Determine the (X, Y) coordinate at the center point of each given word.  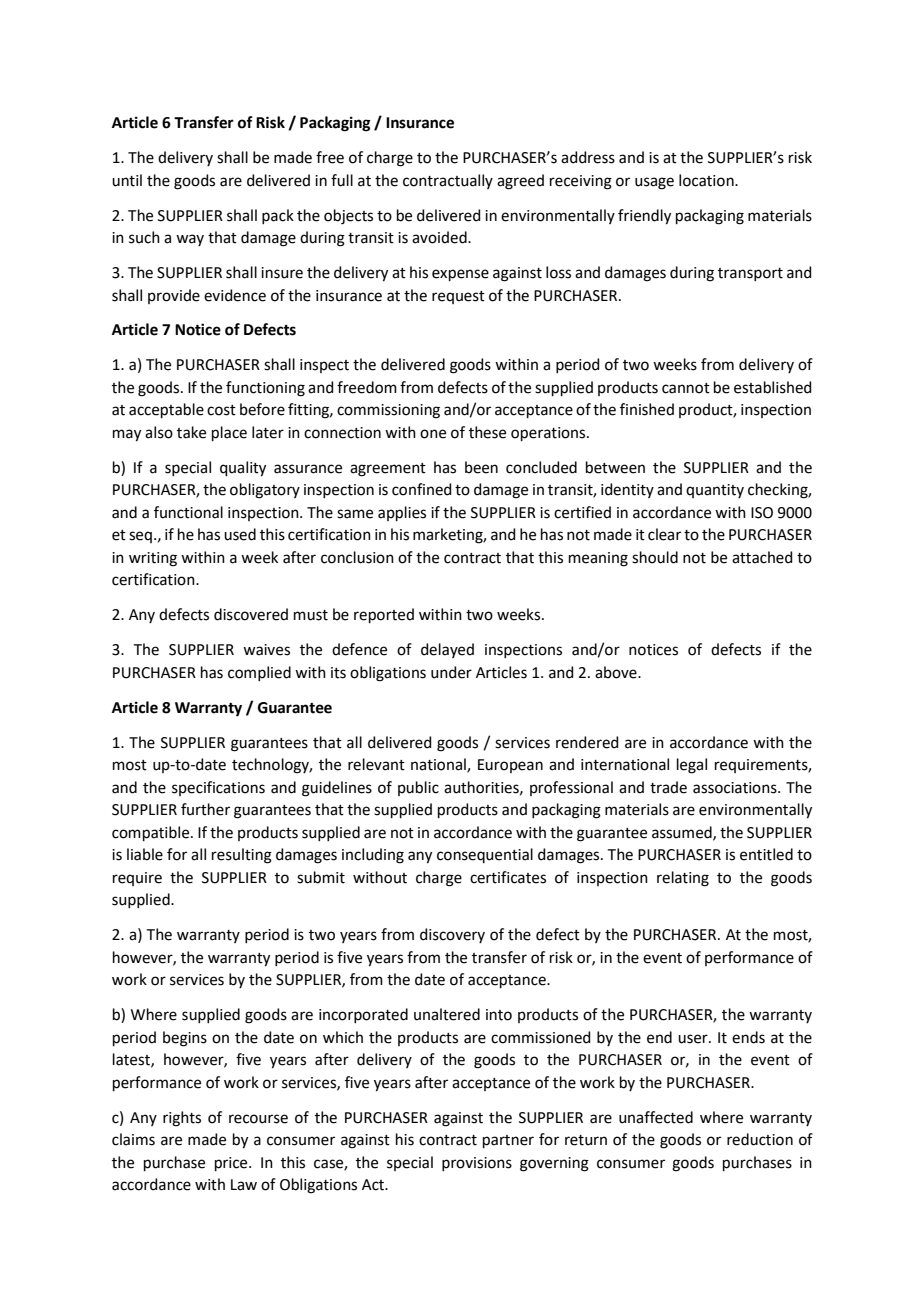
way (190, 240)
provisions (477, 1164)
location (707, 180)
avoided (440, 237)
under (451, 672)
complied (259, 673)
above (617, 672)
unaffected (656, 1117)
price (232, 1164)
